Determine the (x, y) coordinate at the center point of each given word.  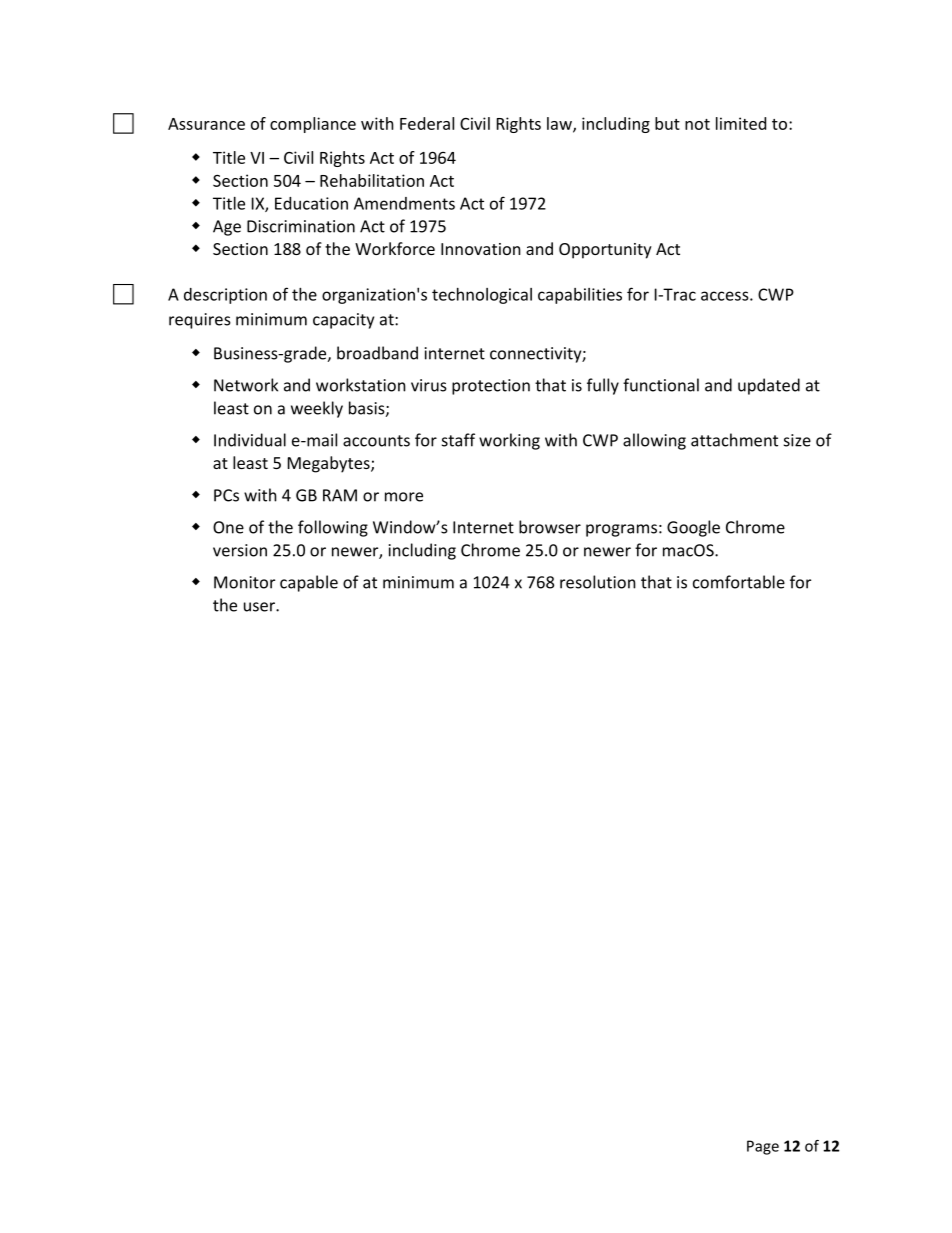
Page (763, 1147)
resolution (598, 582)
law (560, 124)
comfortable (739, 582)
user (260, 607)
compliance (313, 125)
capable (309, 583)
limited (741, 123)
